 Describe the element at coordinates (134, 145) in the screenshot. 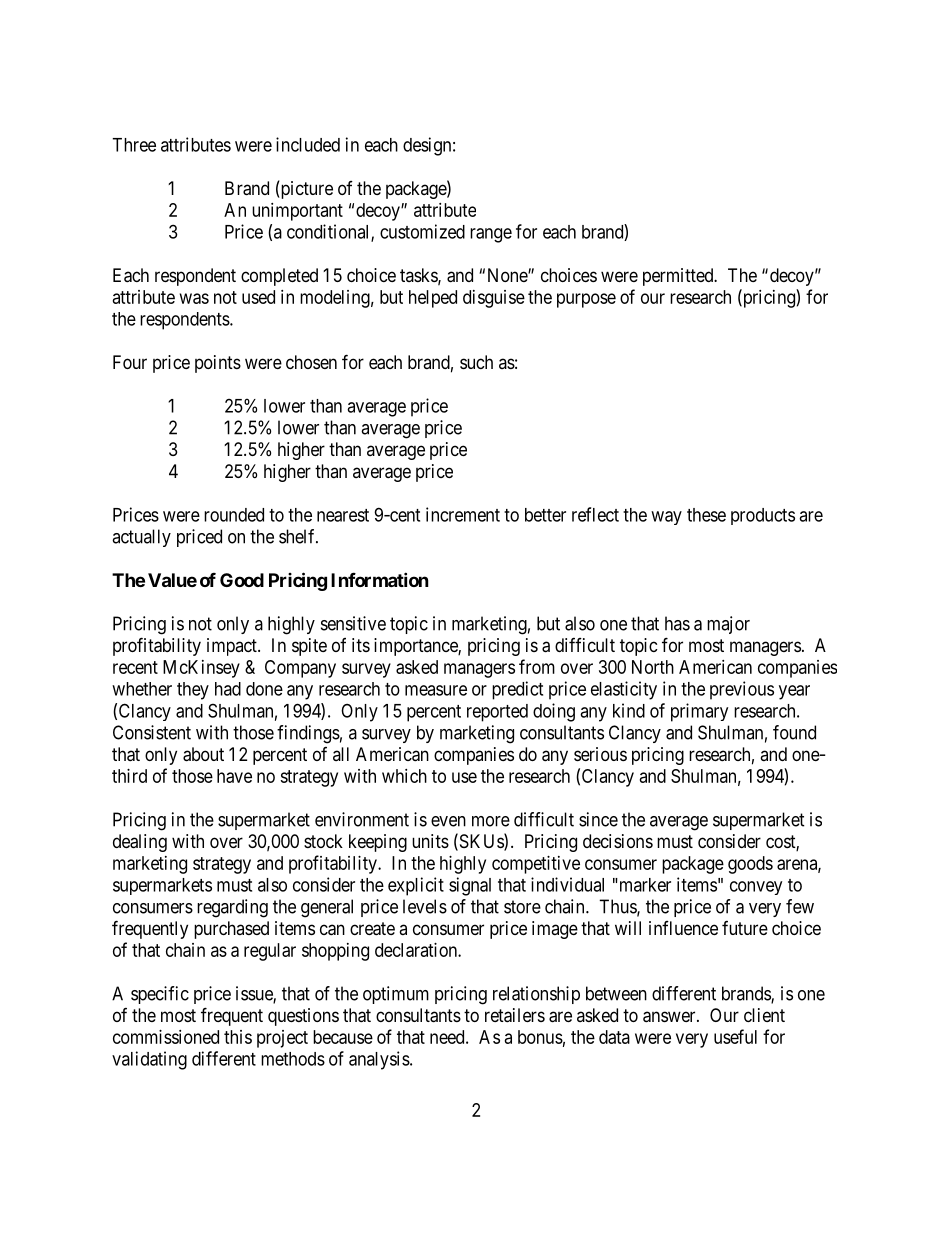

I see `Three` at that location.
